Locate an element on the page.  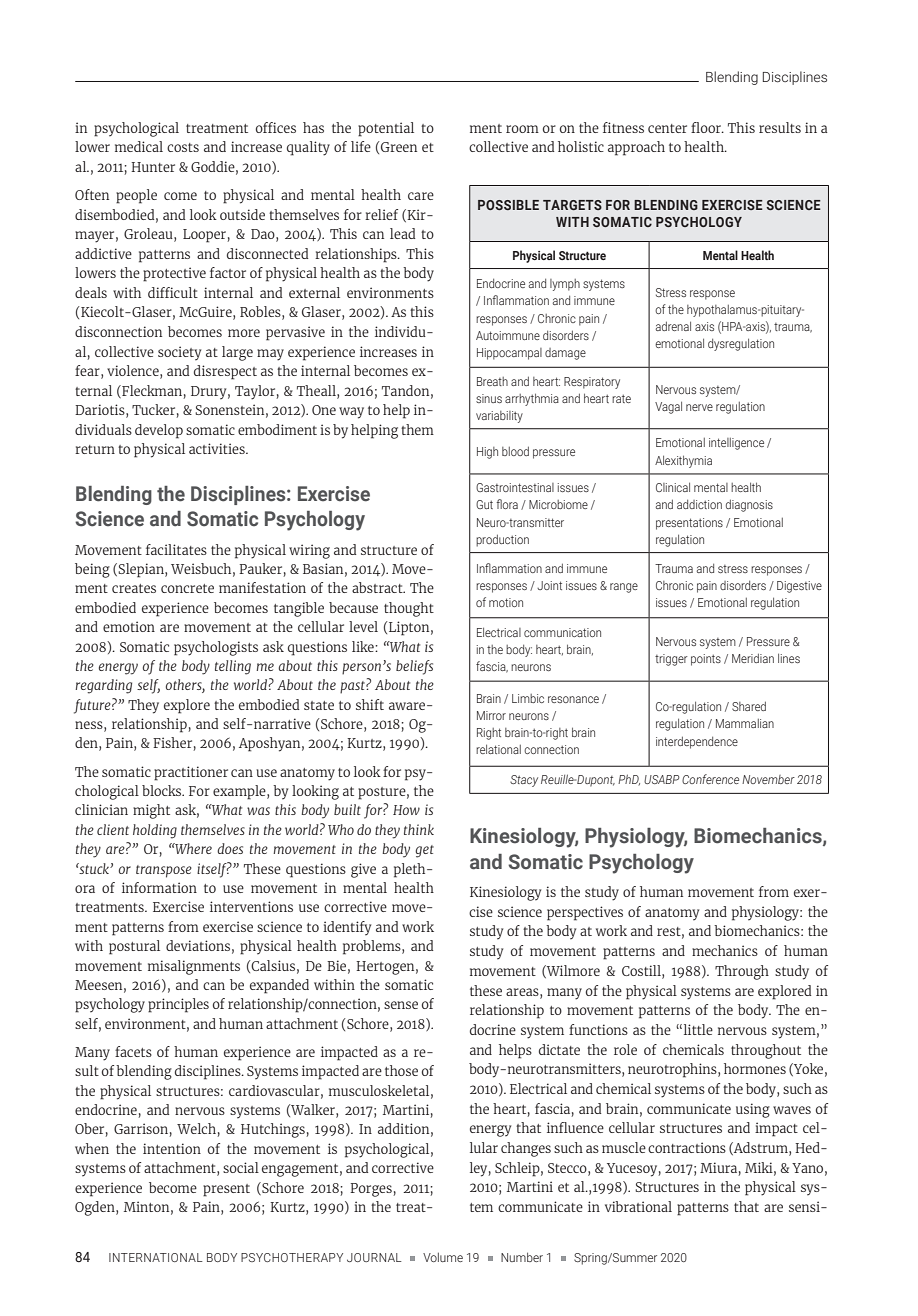
costs is located at coordinates (183, 147).
